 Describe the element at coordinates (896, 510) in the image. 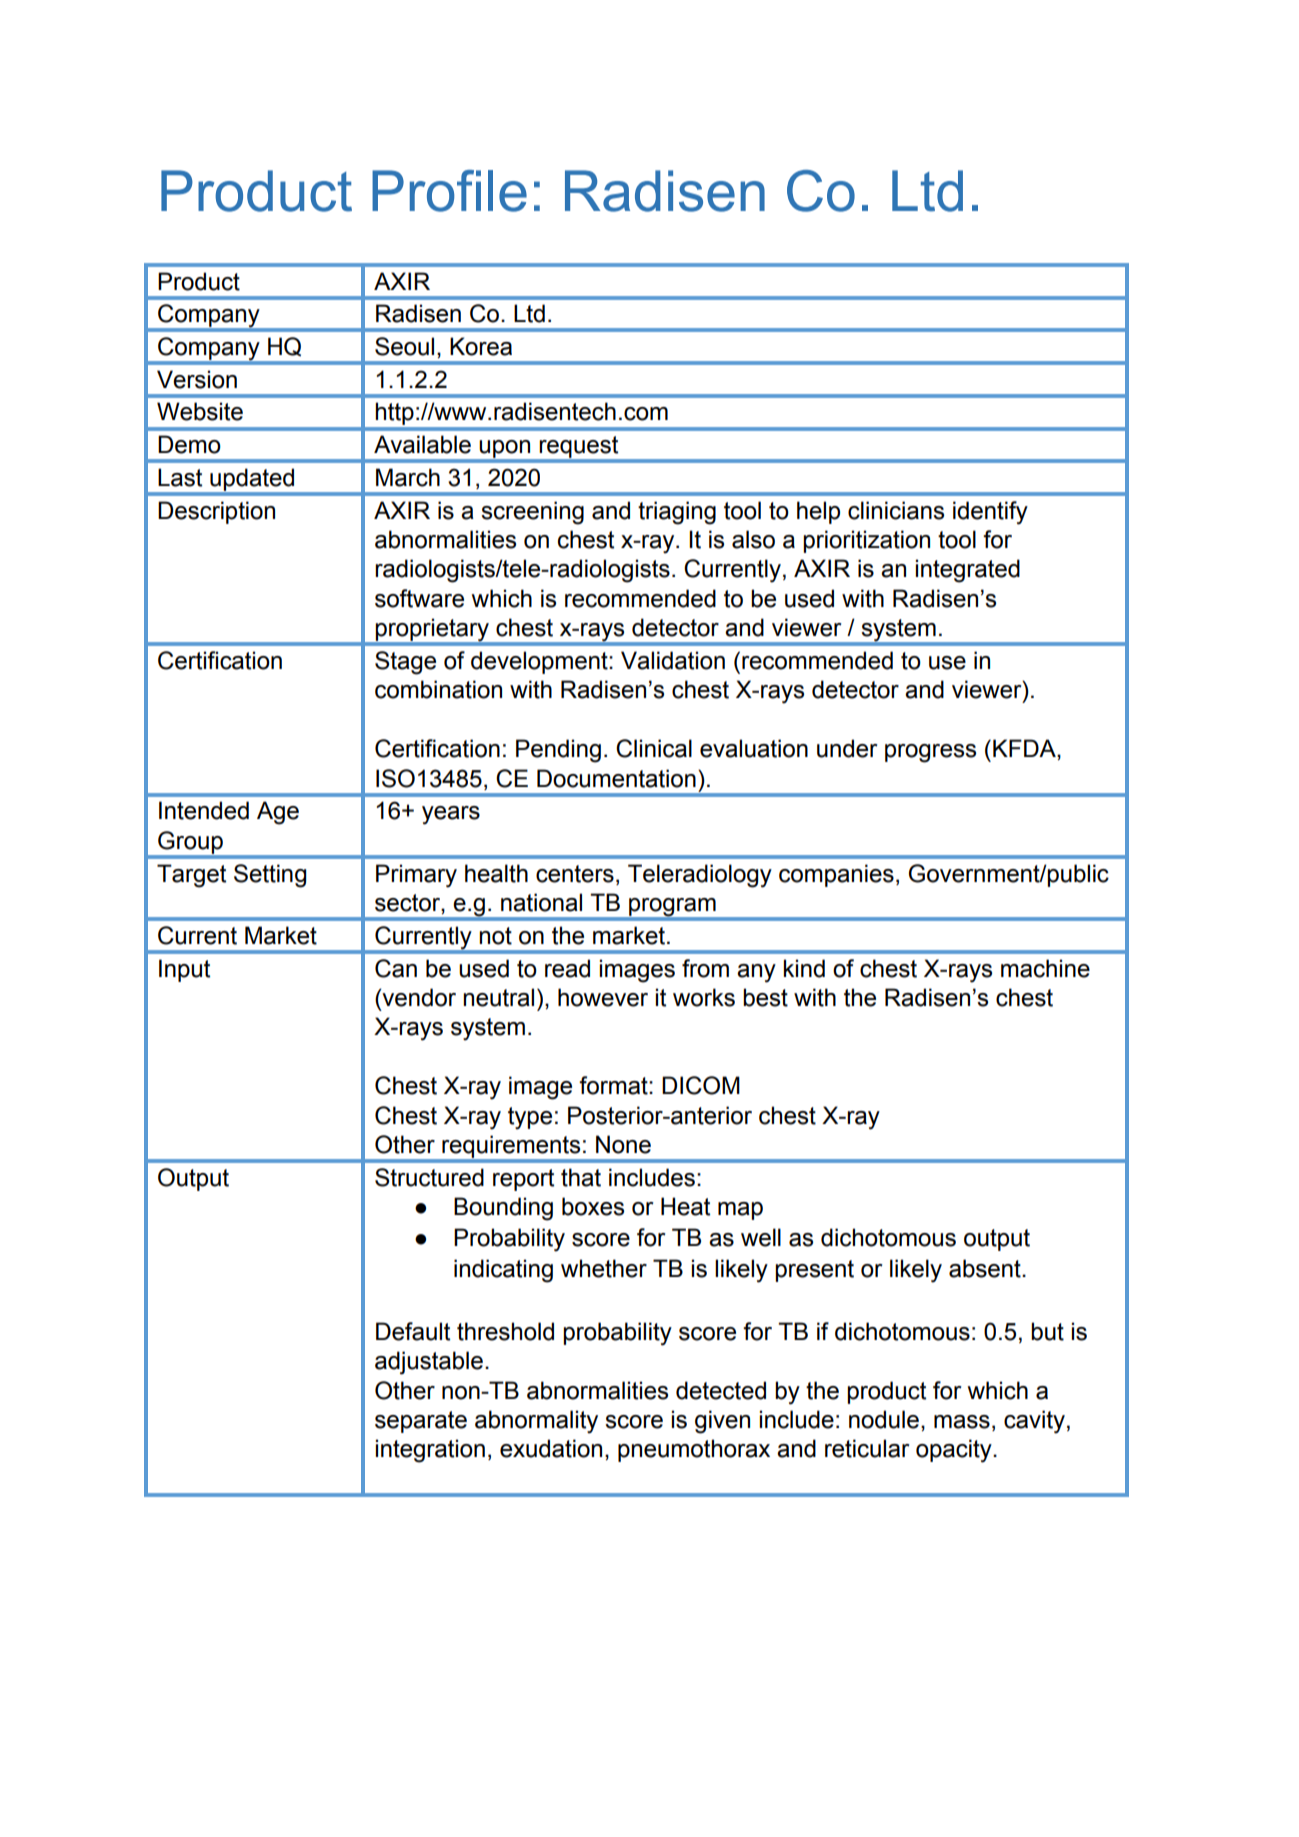

I see `clinicians` at that location.
